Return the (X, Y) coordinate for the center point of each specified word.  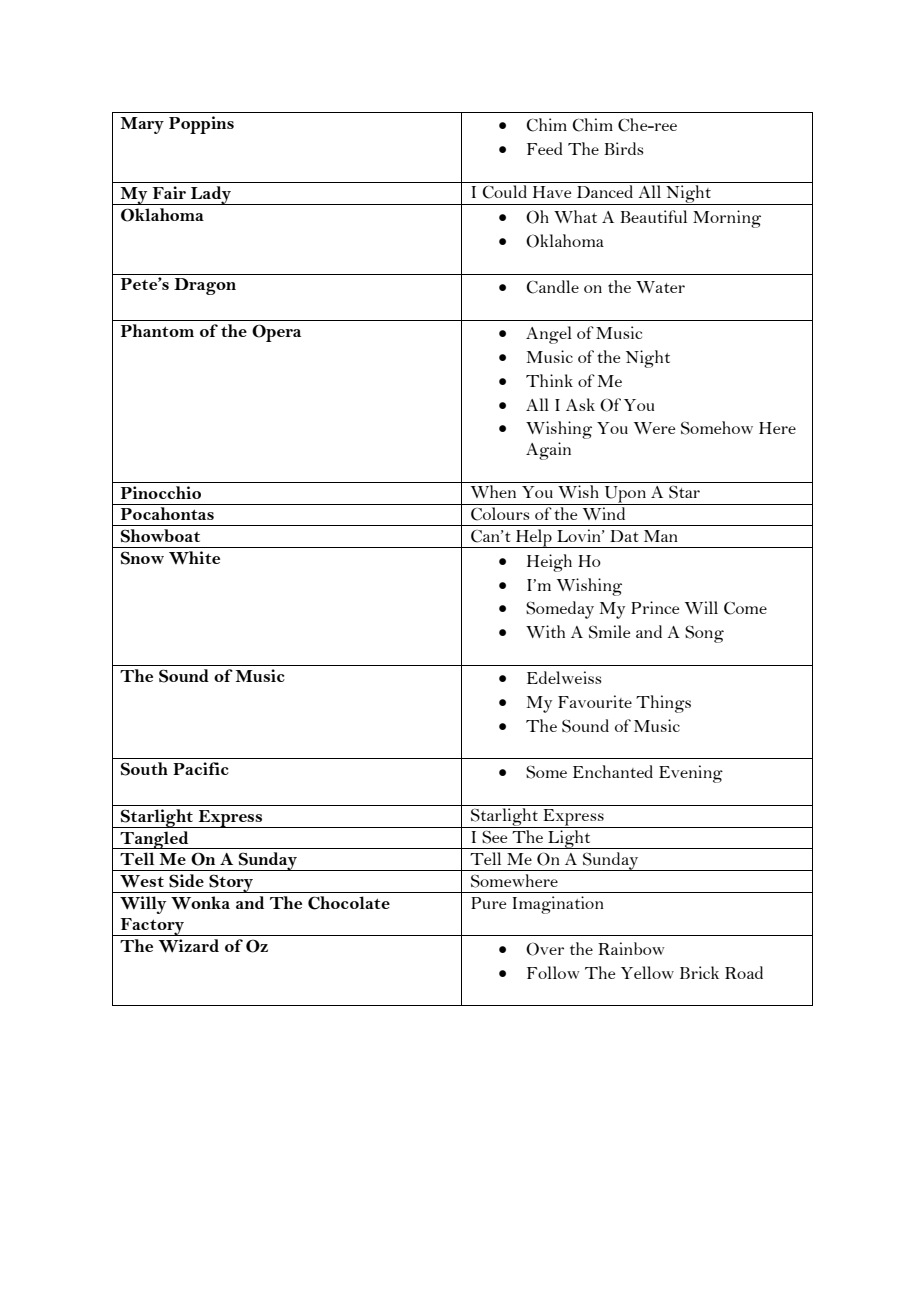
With (545, 631)
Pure (488, 903)
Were (654, 428)
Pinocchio (161, 492)
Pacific (201, 768)
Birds (624, 148)
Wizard (189, 946)
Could (504, 192)
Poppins (201, 125)
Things (663, 704)
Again (548, 451)
